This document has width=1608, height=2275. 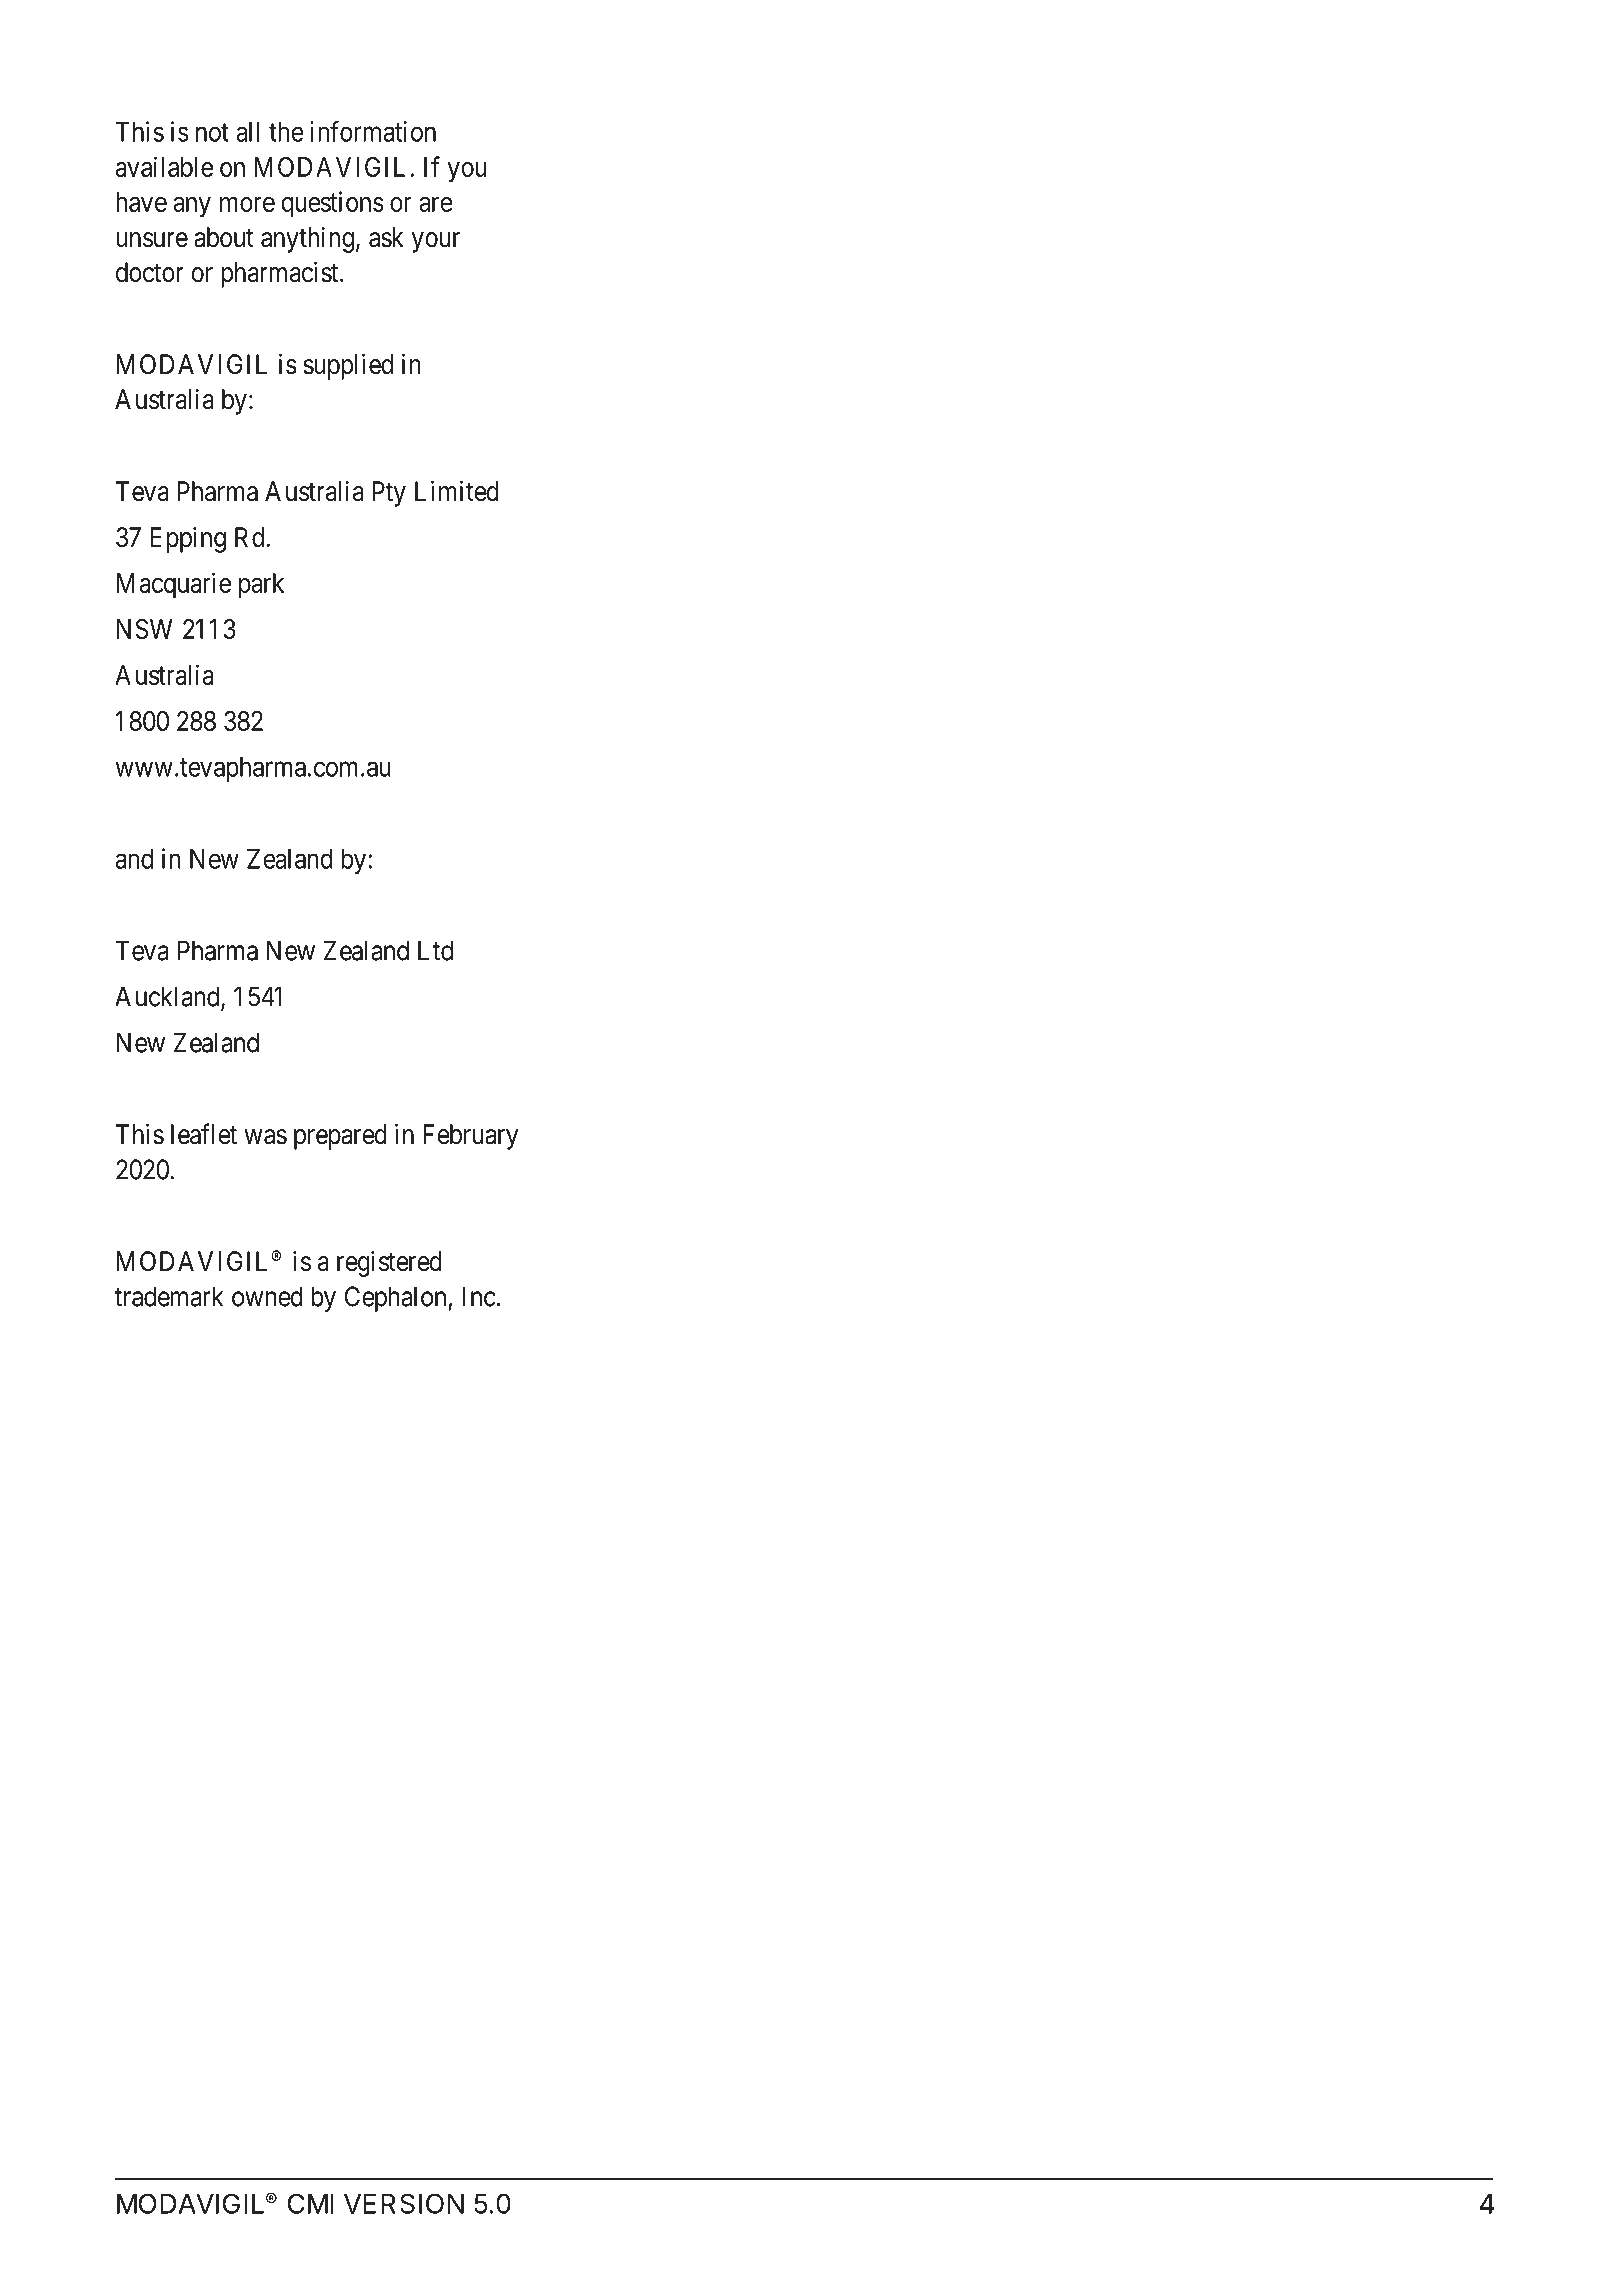 I want to click on anything, so click(x=309, y=240).
